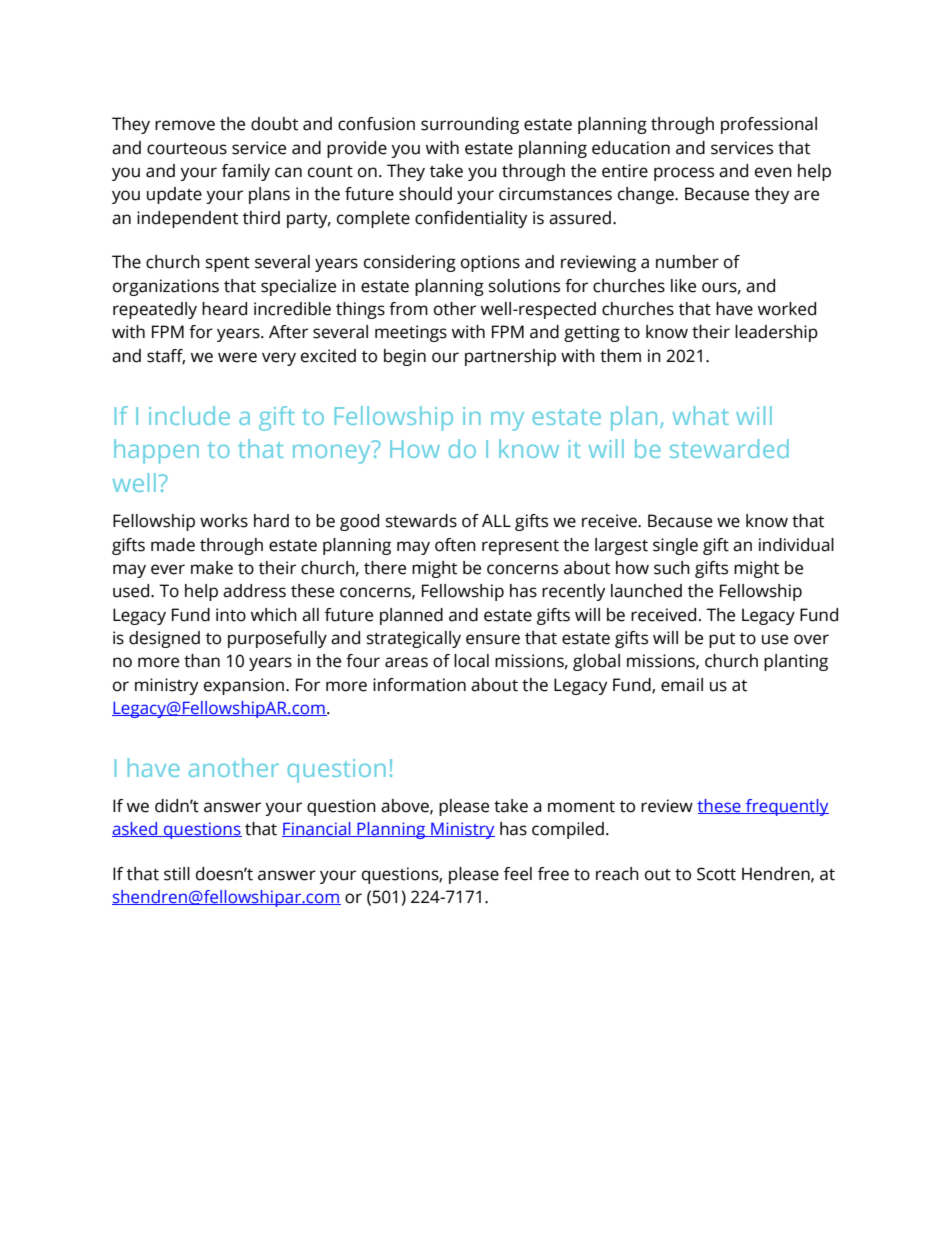 The image size is (952, 1233). I want to click on were, so click(237, 357).
